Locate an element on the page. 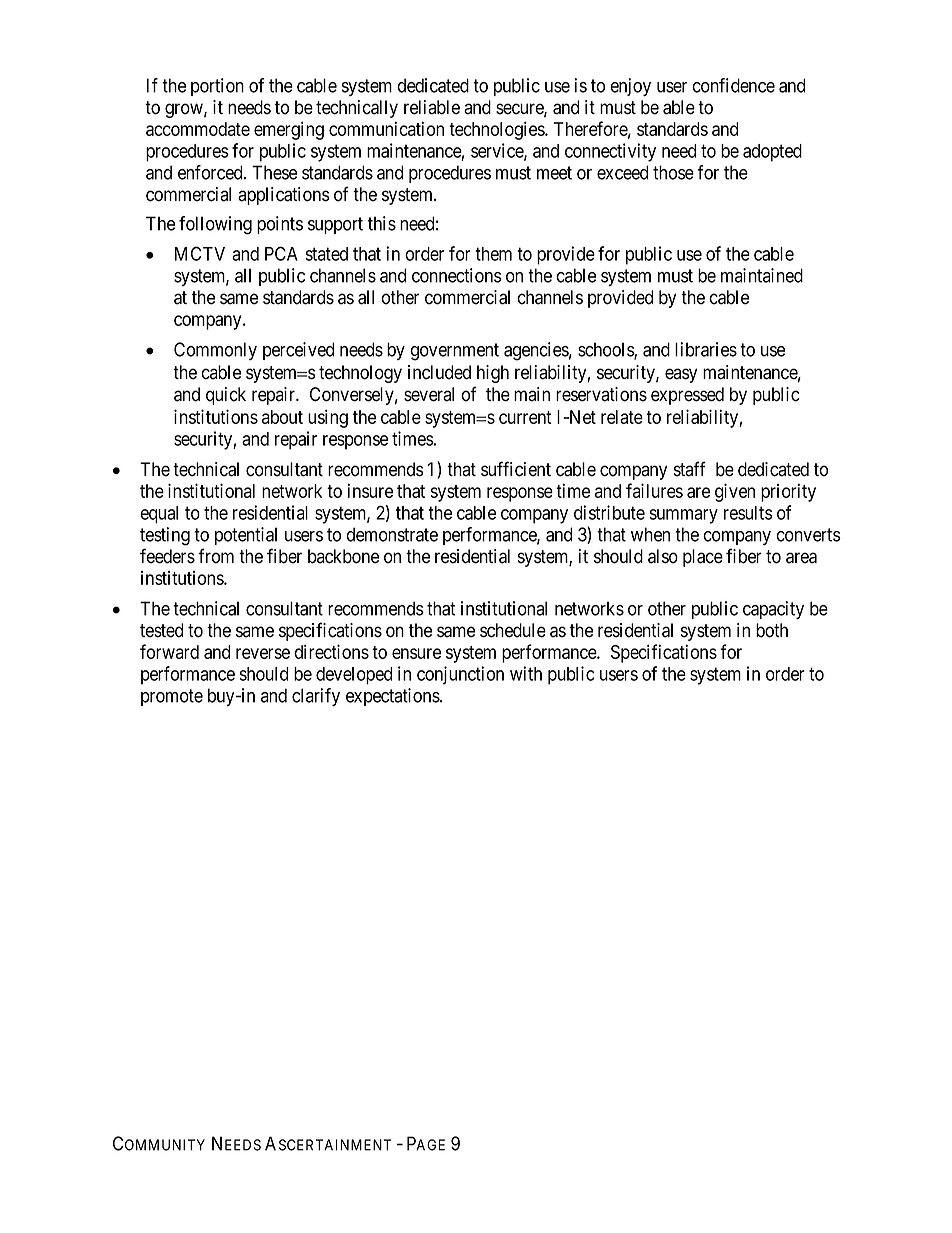 The image size is (952, 1233). demonstrate is located at coordinates (392, 534).
